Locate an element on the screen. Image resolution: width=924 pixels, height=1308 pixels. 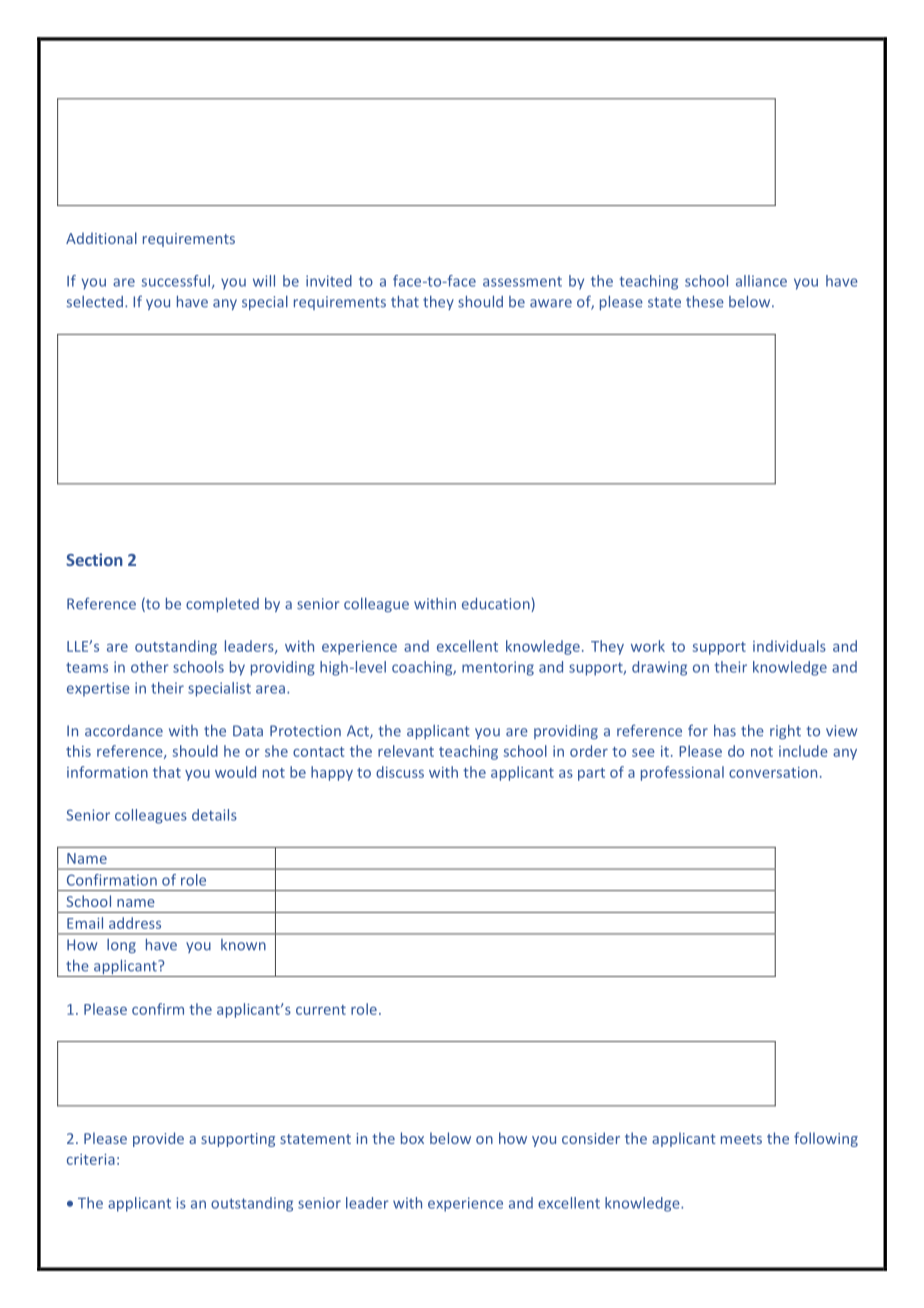
coaching is located at coordinates (423, 668).
